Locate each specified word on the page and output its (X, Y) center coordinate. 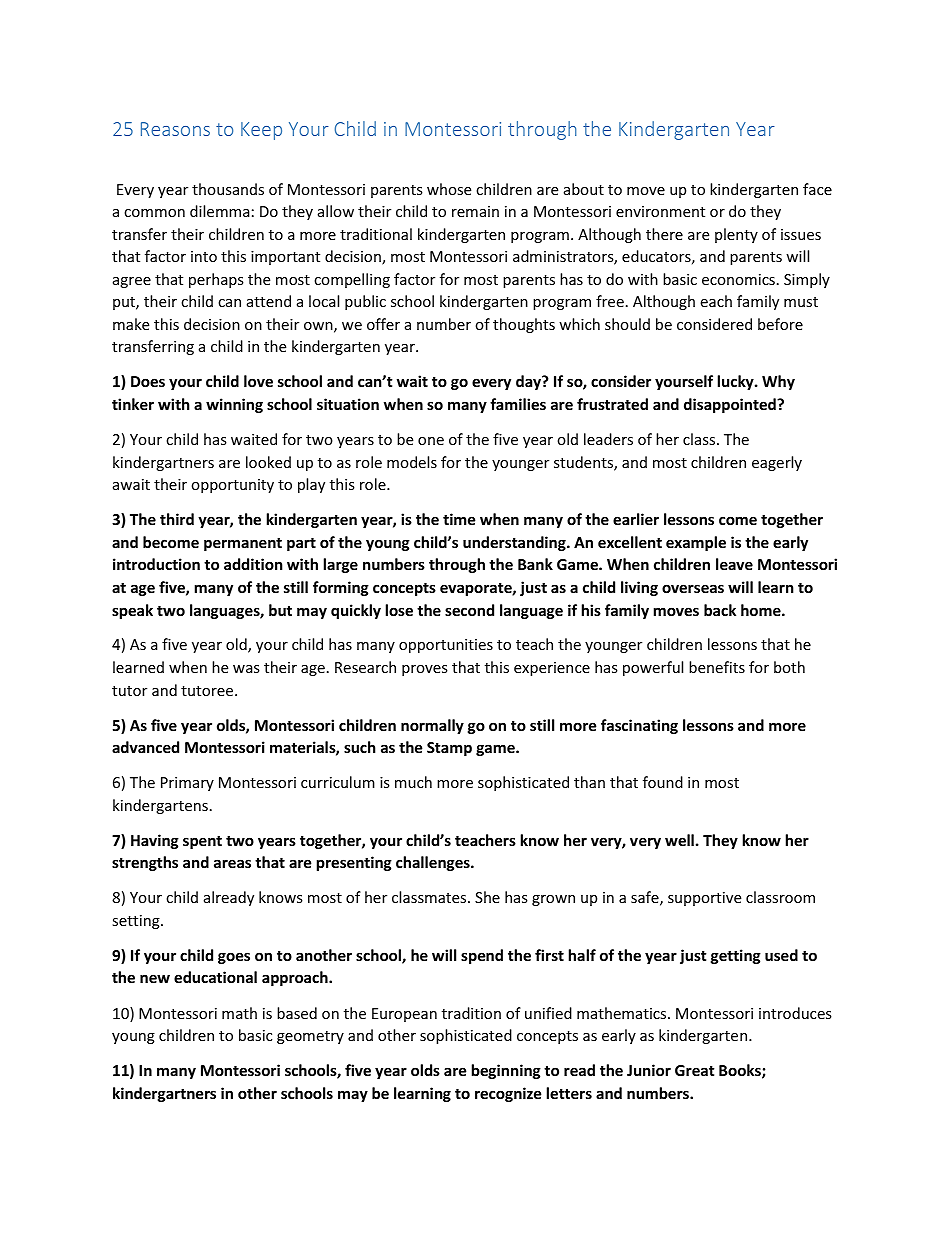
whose (449, 189)
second (469, 610)
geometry (310, 1037)
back (720, 610)
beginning (506, 1071)
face (817, 189)
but (280, 610)
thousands (228, 189)
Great (695, 1070)
